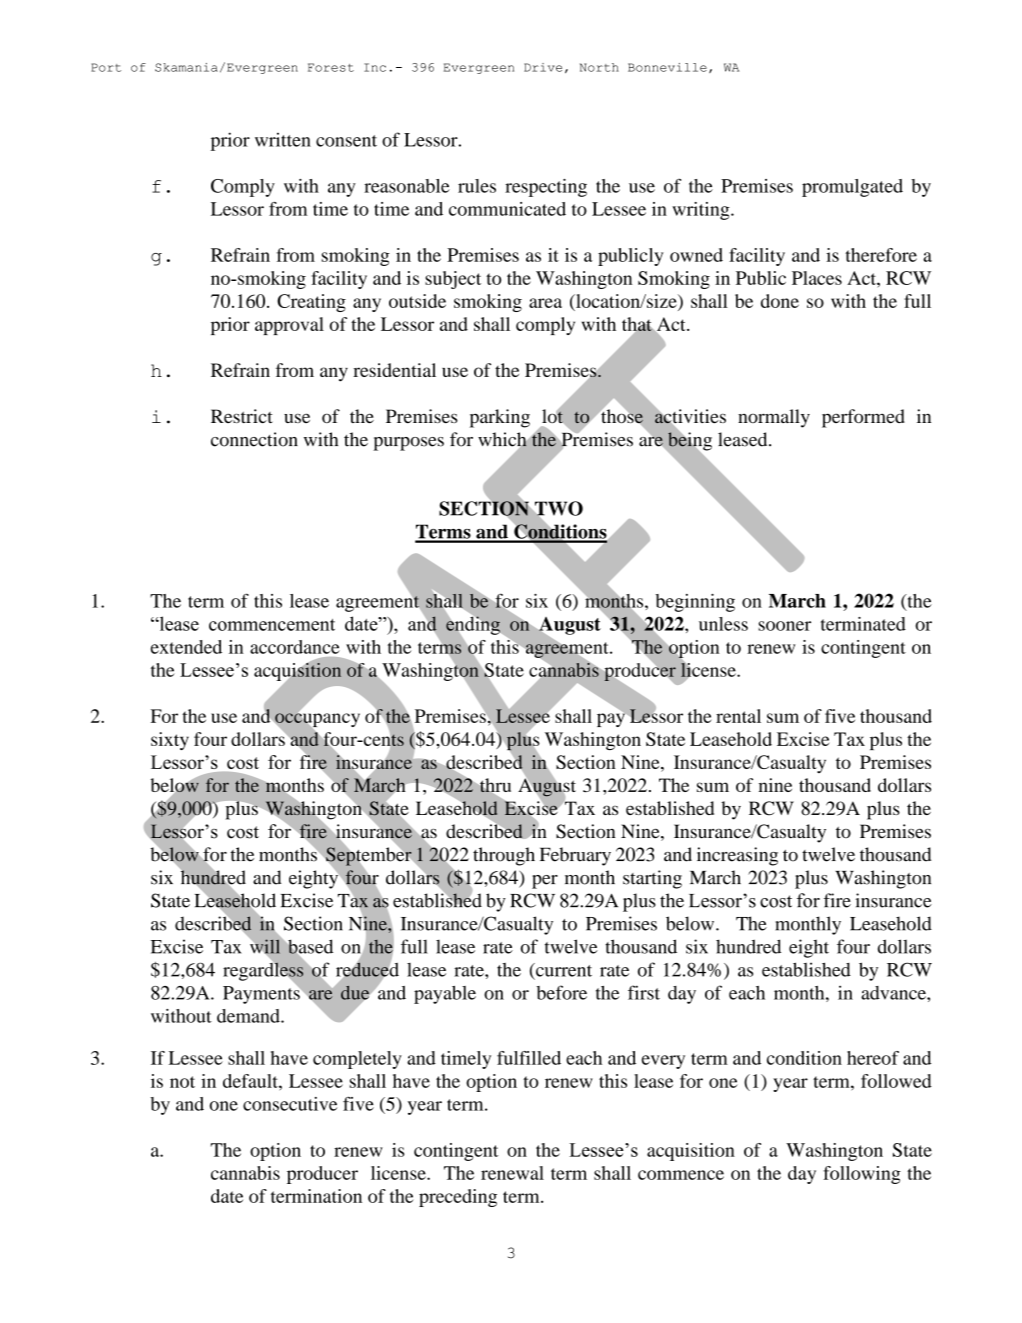 The image size is (1022, 1323). What do you see at coordinates (695, 603) in the image?
I see `beginning` at bounding box center [695, 603].
